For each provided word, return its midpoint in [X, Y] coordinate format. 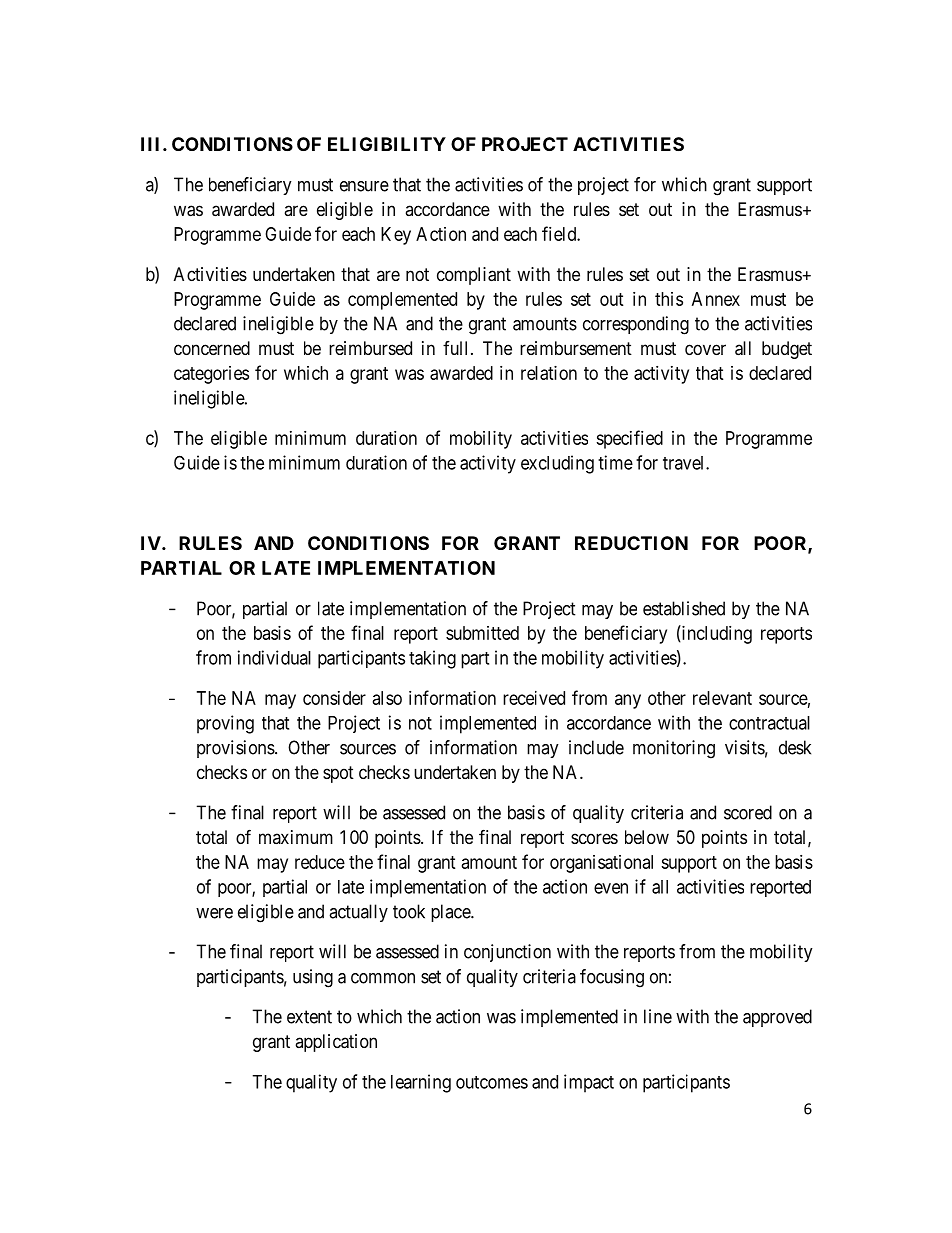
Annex [716, 299]
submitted [482, 633]
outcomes [492, 1082]
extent [309, 1017]
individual [274, 657]
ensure [364, 186]
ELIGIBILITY [387, 144]
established [684, 608]
